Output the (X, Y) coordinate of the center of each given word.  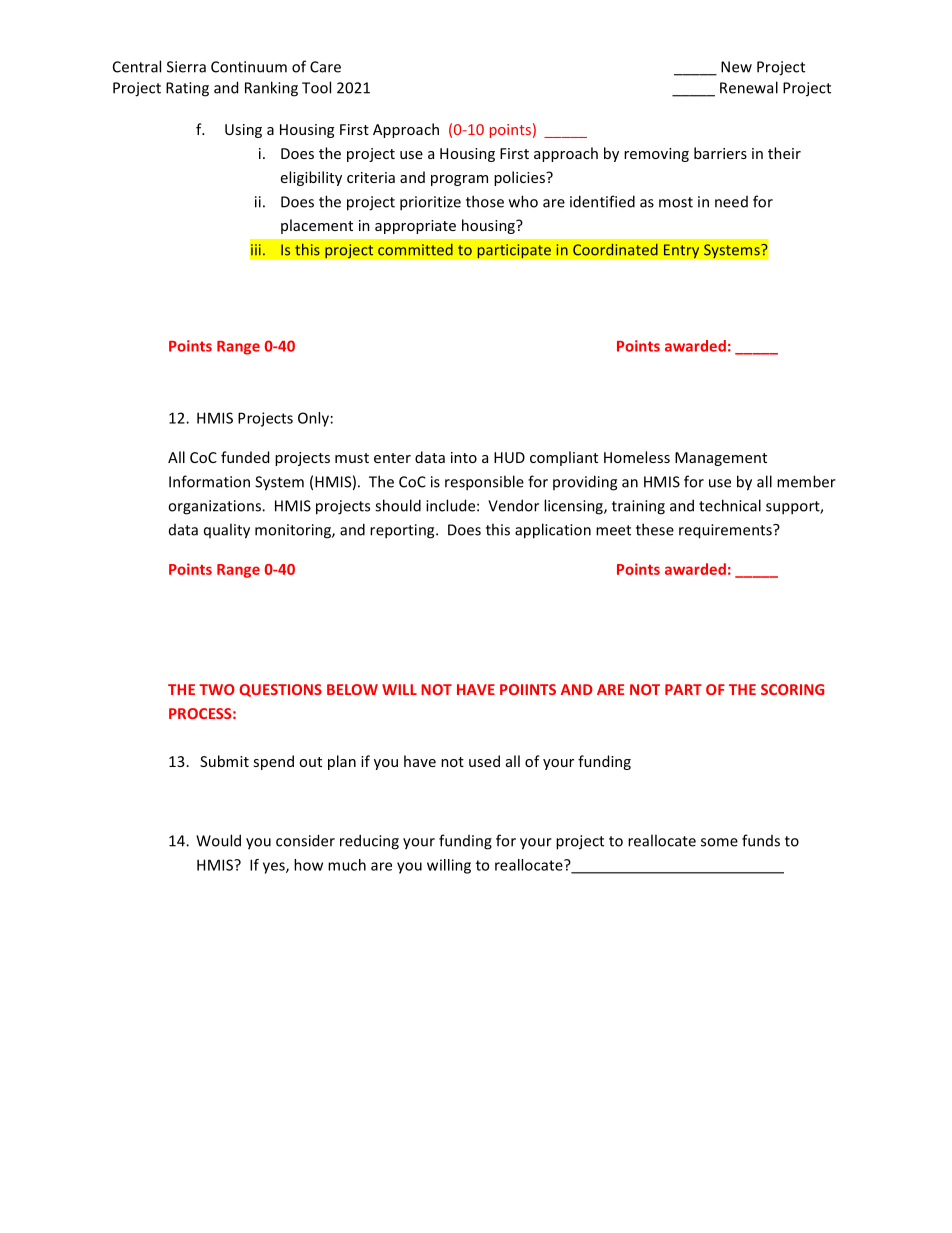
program (459, 180)
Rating (187, 89)
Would (218, 840)
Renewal (749, 87)
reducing (369, 842)
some (719, 842)
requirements (726, 531)
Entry (681, 251)
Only (313, 419)
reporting (403, 531)
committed (415, 250)
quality (227, 531)
